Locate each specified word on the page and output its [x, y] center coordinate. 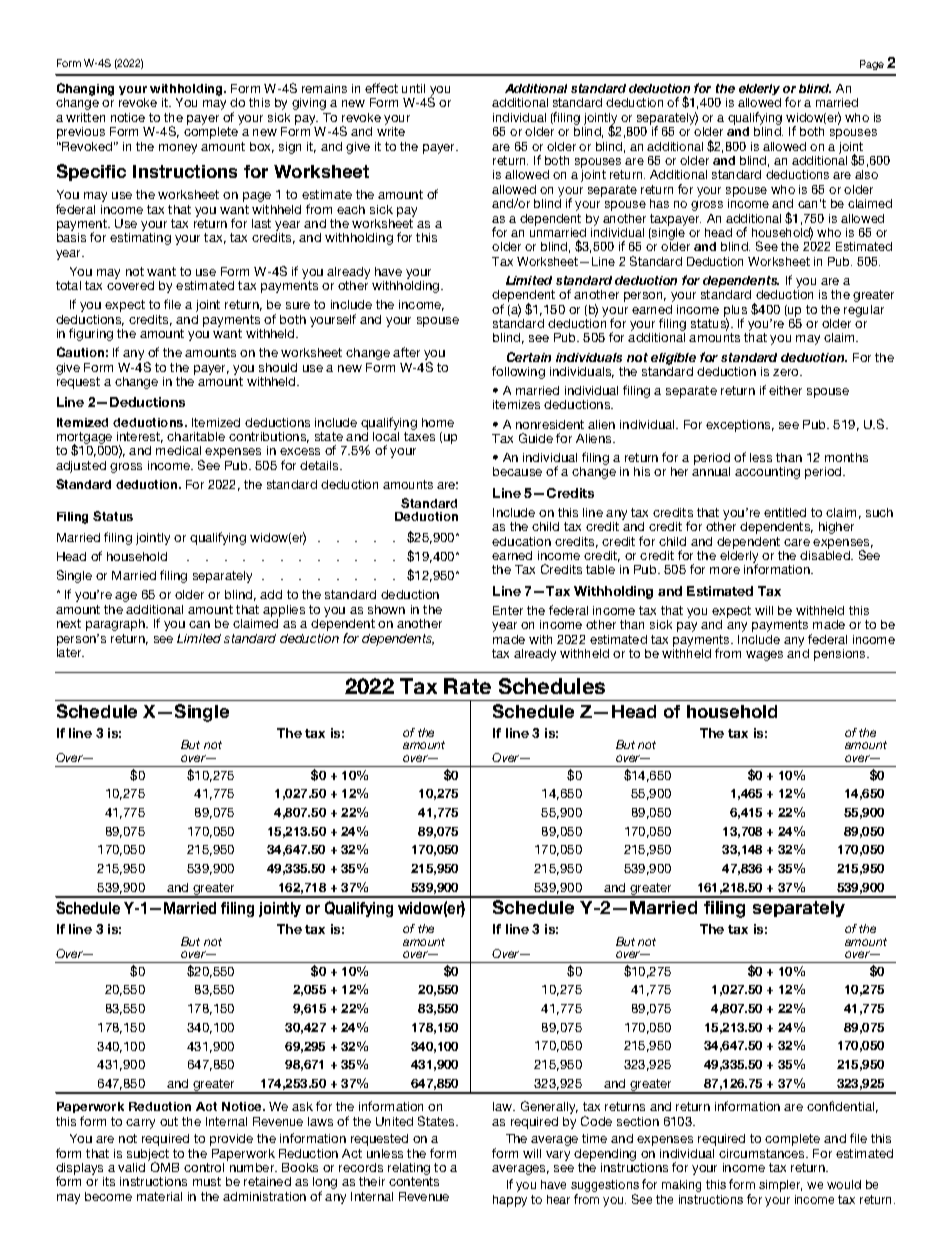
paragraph [117, 625]
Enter [508, 610]
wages [764, 656]
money [178, 149]
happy [510, 1201]
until [413, 88]
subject [148, 1156]
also [866, 174]
